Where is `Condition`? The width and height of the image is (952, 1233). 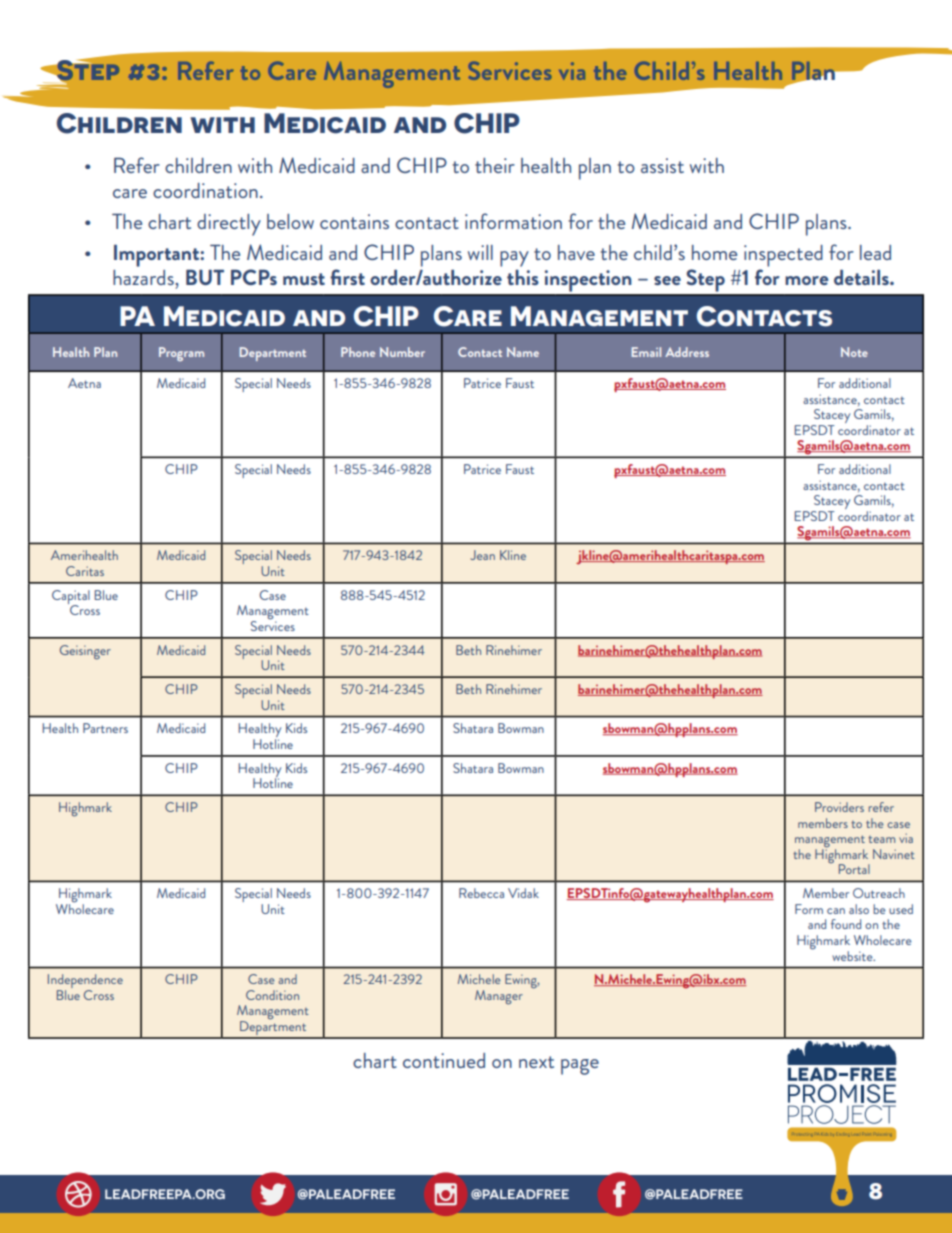 Condition is located at coordinates (272, 995).
